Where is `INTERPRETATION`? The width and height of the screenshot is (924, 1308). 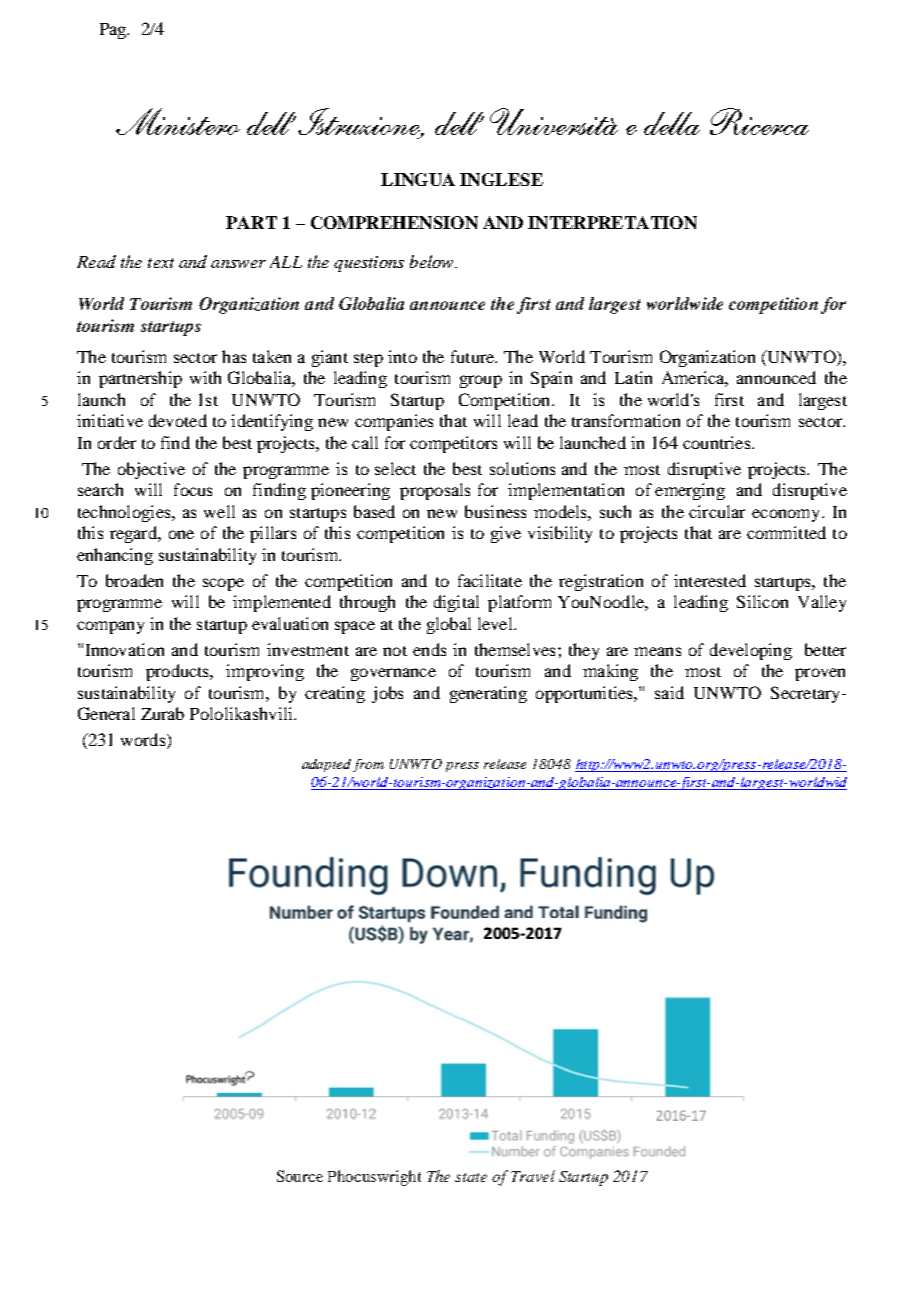 INTERPRETATION is located at coordinates (612, 222).
